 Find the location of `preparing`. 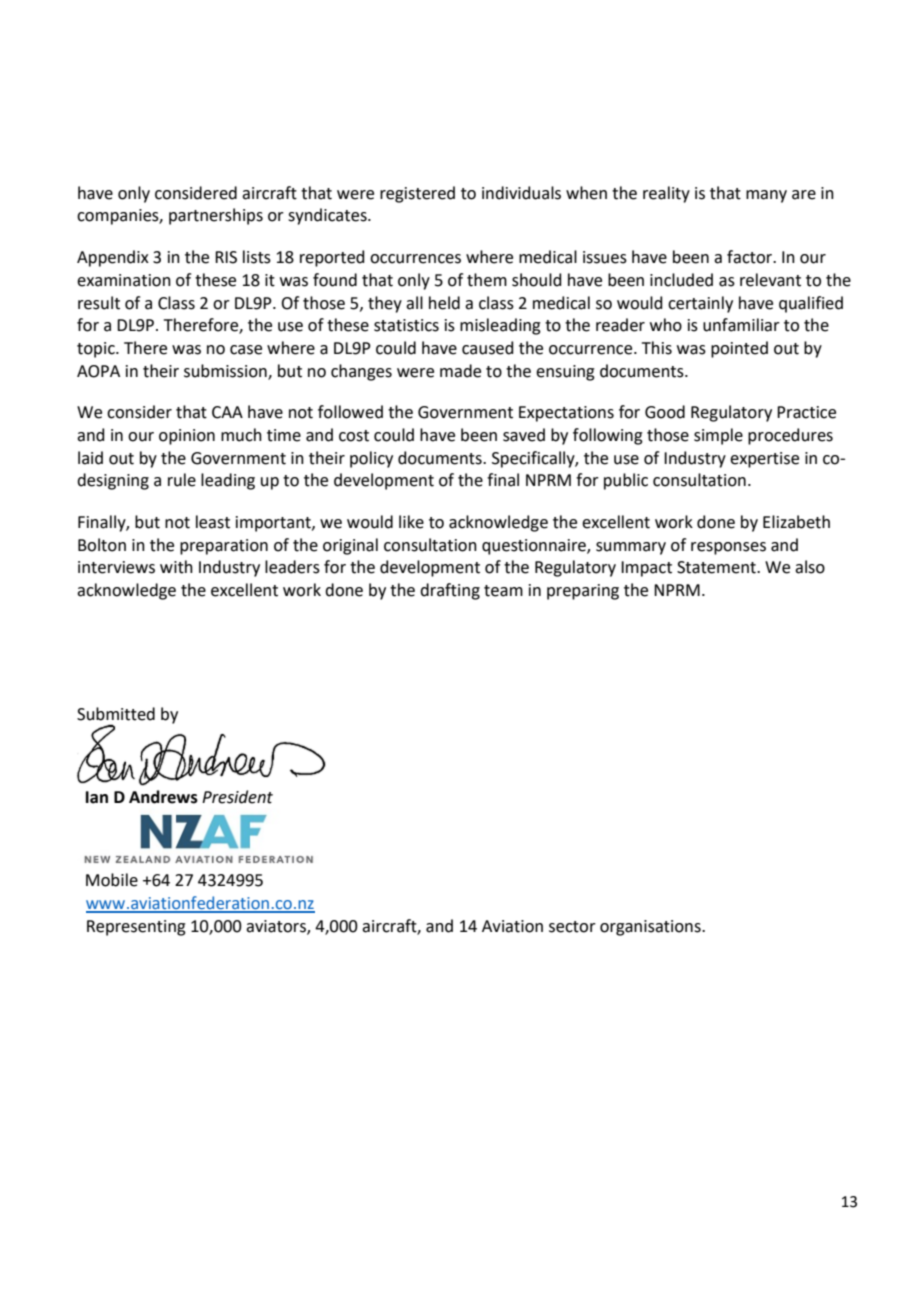

preparing is located at coordinates (583, 592).
